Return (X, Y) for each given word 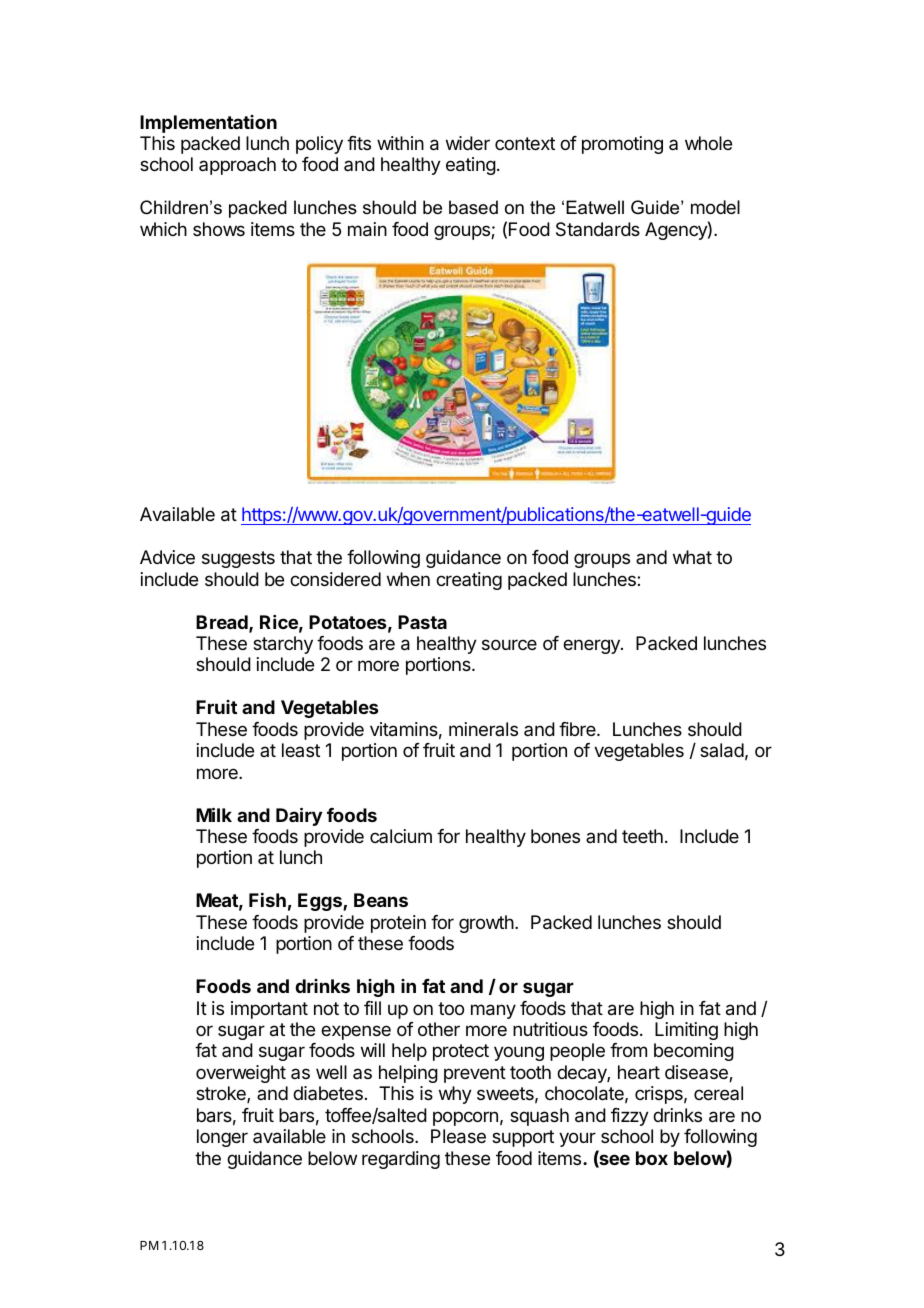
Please (458, 1136)
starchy (283, 645)
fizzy (630, 1117)
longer (222, 1138)
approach (237, 166)
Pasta (422, 622)
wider (468, 143)
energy (592, 646)
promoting (622, 145)
